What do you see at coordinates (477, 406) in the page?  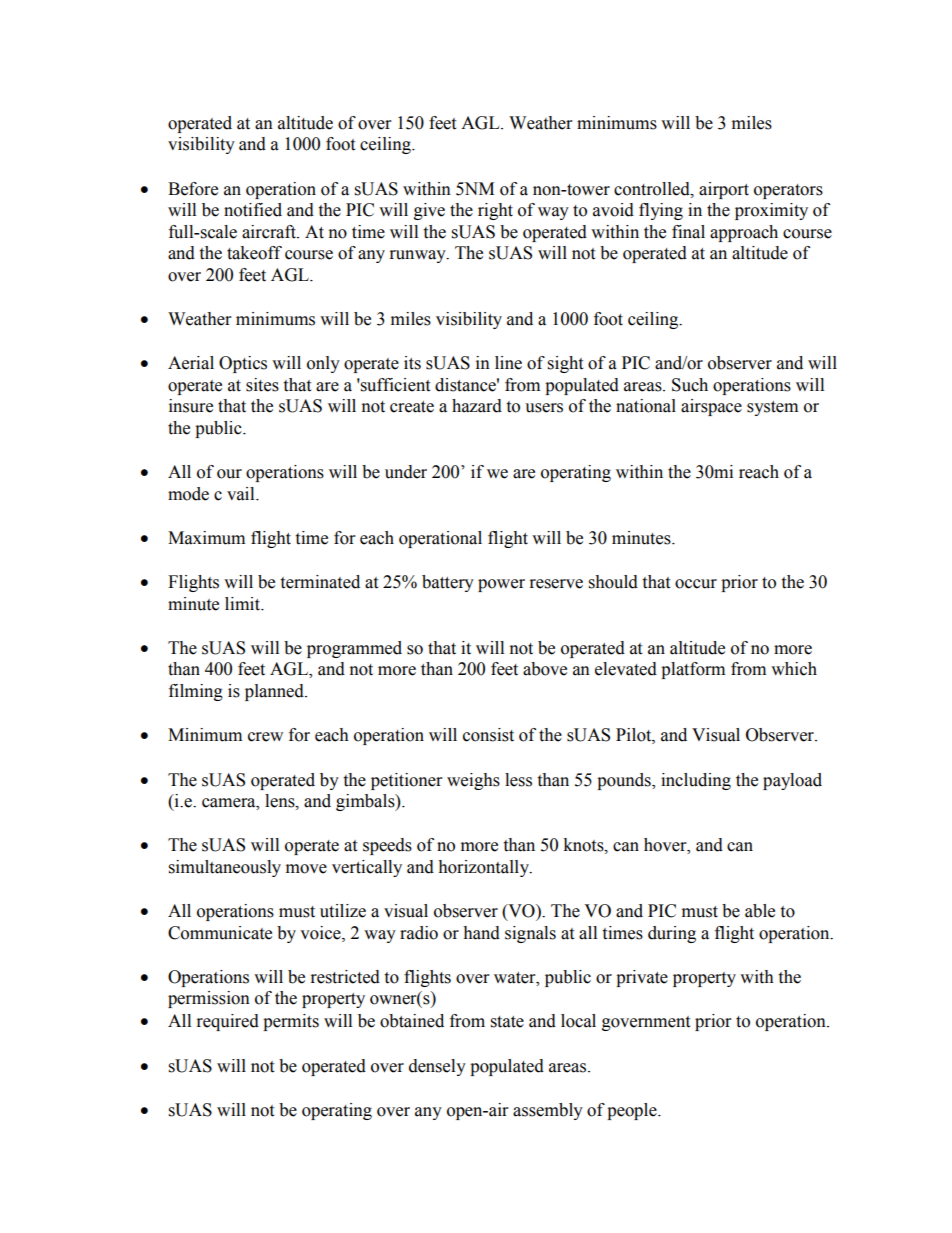 I see `hazard` at bounding box center [477, 406].
